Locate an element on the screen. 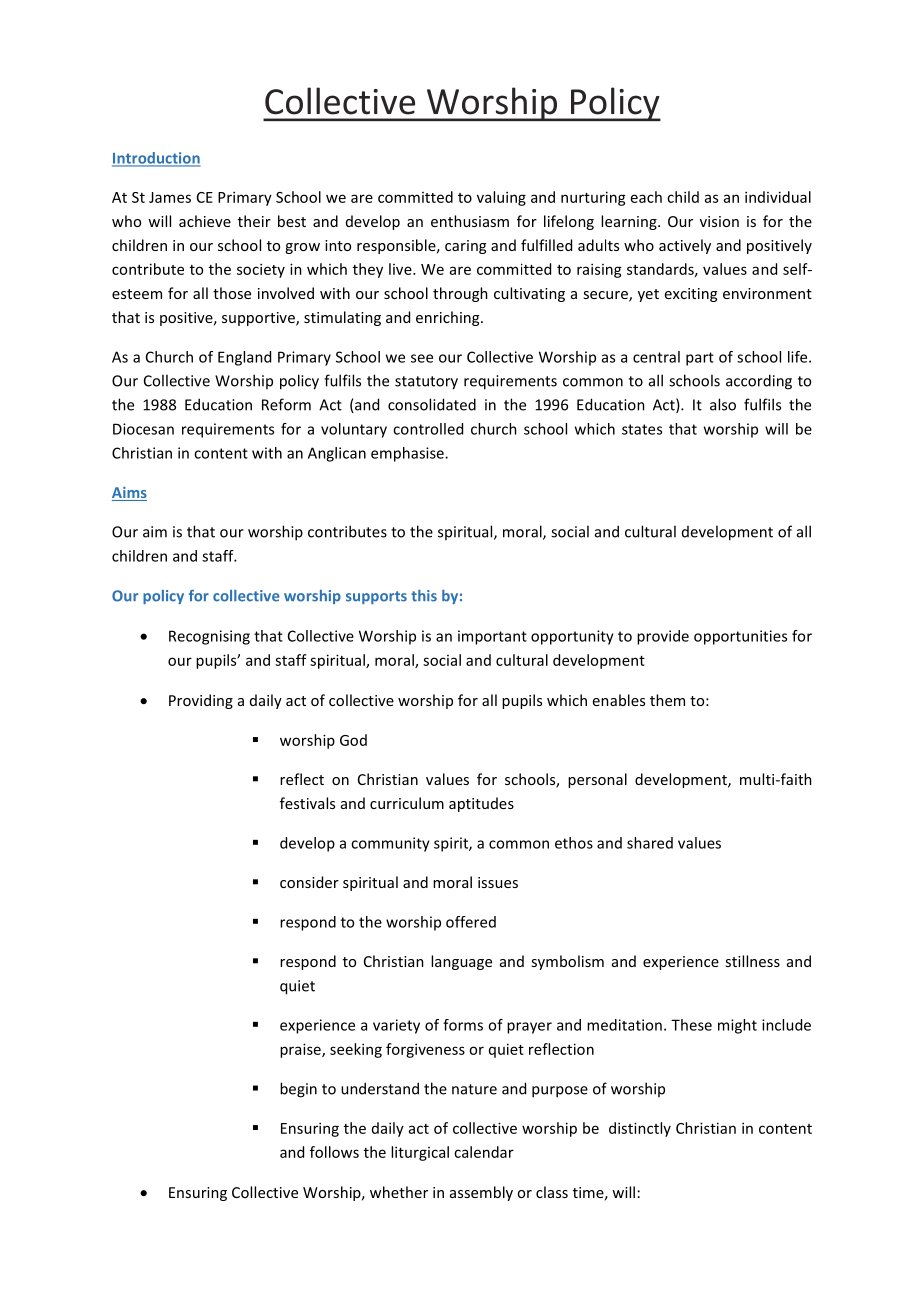 The width and height of the screenshot is (924, 1308). liturgical is located at coordinates (420, 1153).
